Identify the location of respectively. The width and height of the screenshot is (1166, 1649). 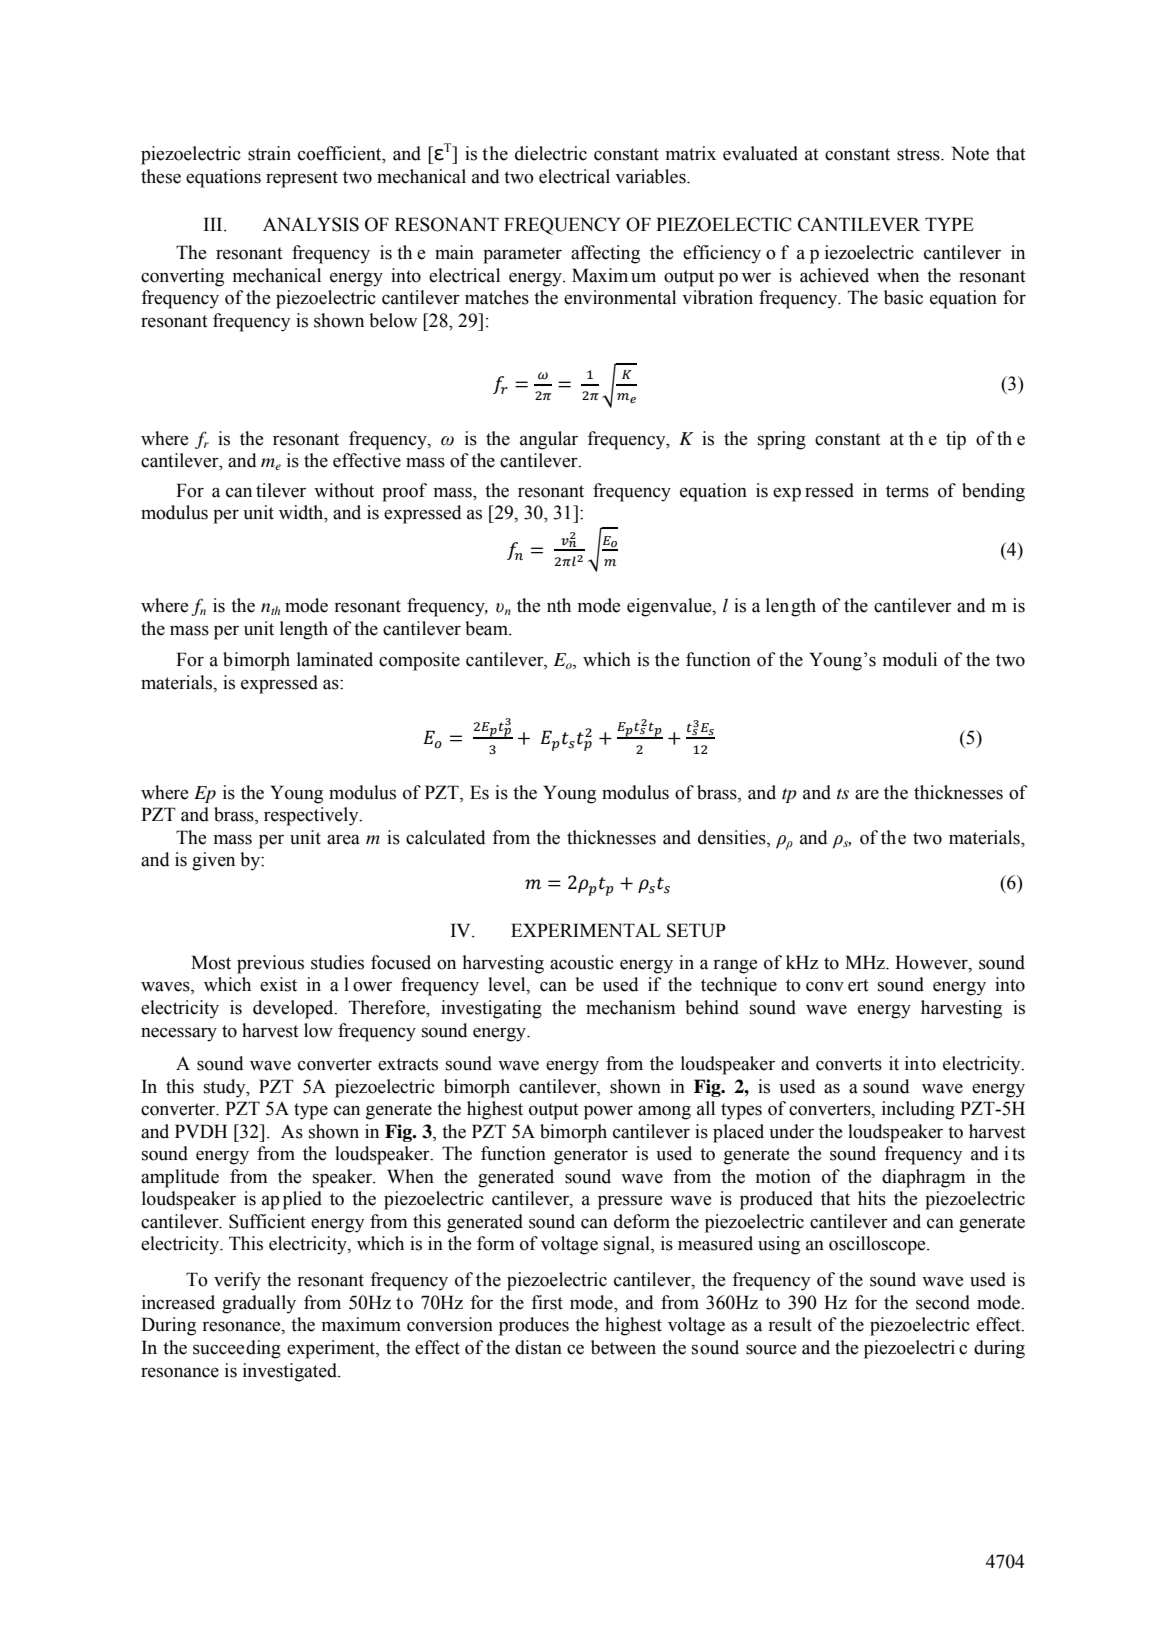
(312, 816).
